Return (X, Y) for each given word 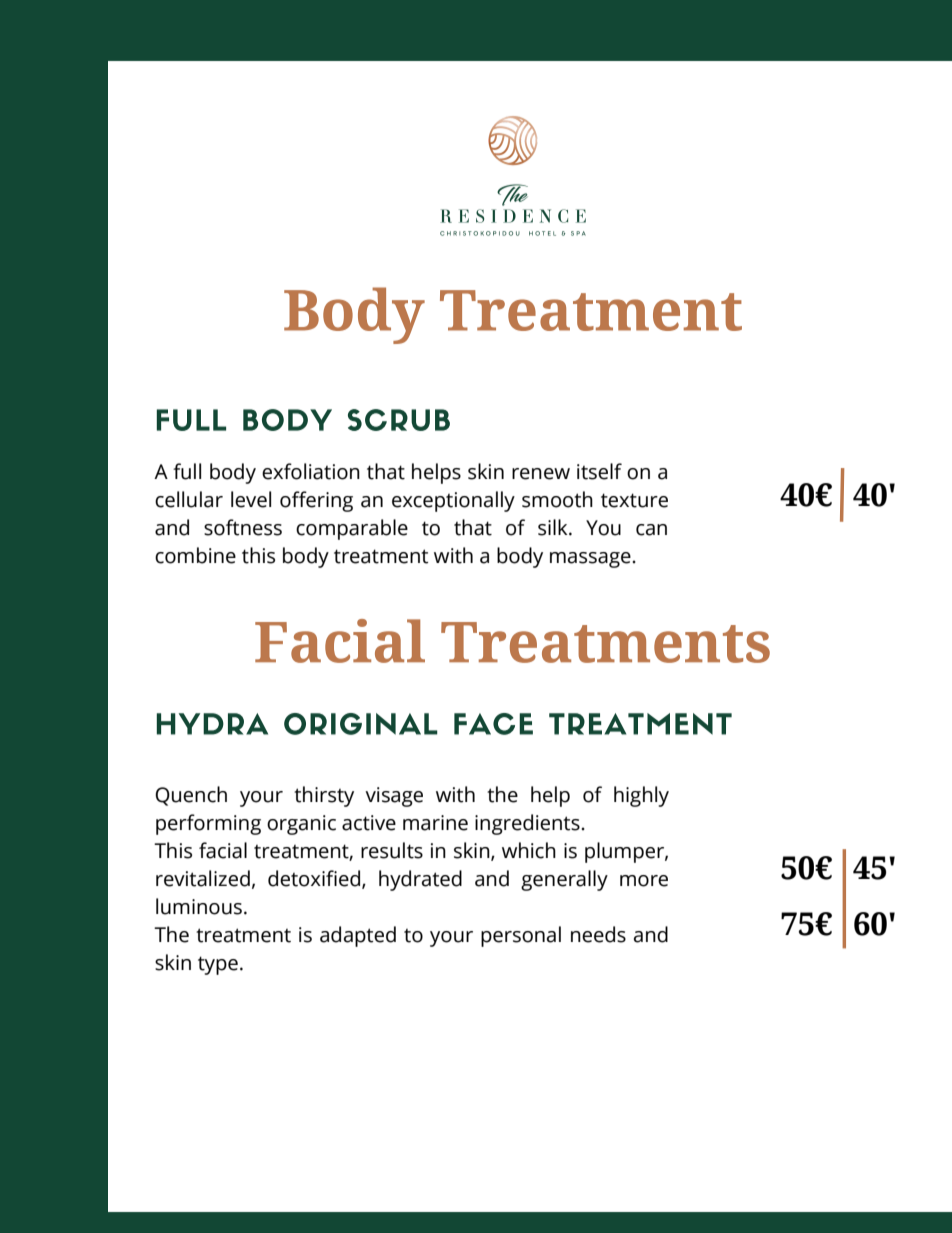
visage (394, 797)
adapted (358, 936)
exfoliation (311, 471)
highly (641, 796)
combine (195, 555)
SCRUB (399, 420)
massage (591, 560)
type (218, 965)
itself (599, 471)
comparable (352, 529)
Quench (191, 796)
